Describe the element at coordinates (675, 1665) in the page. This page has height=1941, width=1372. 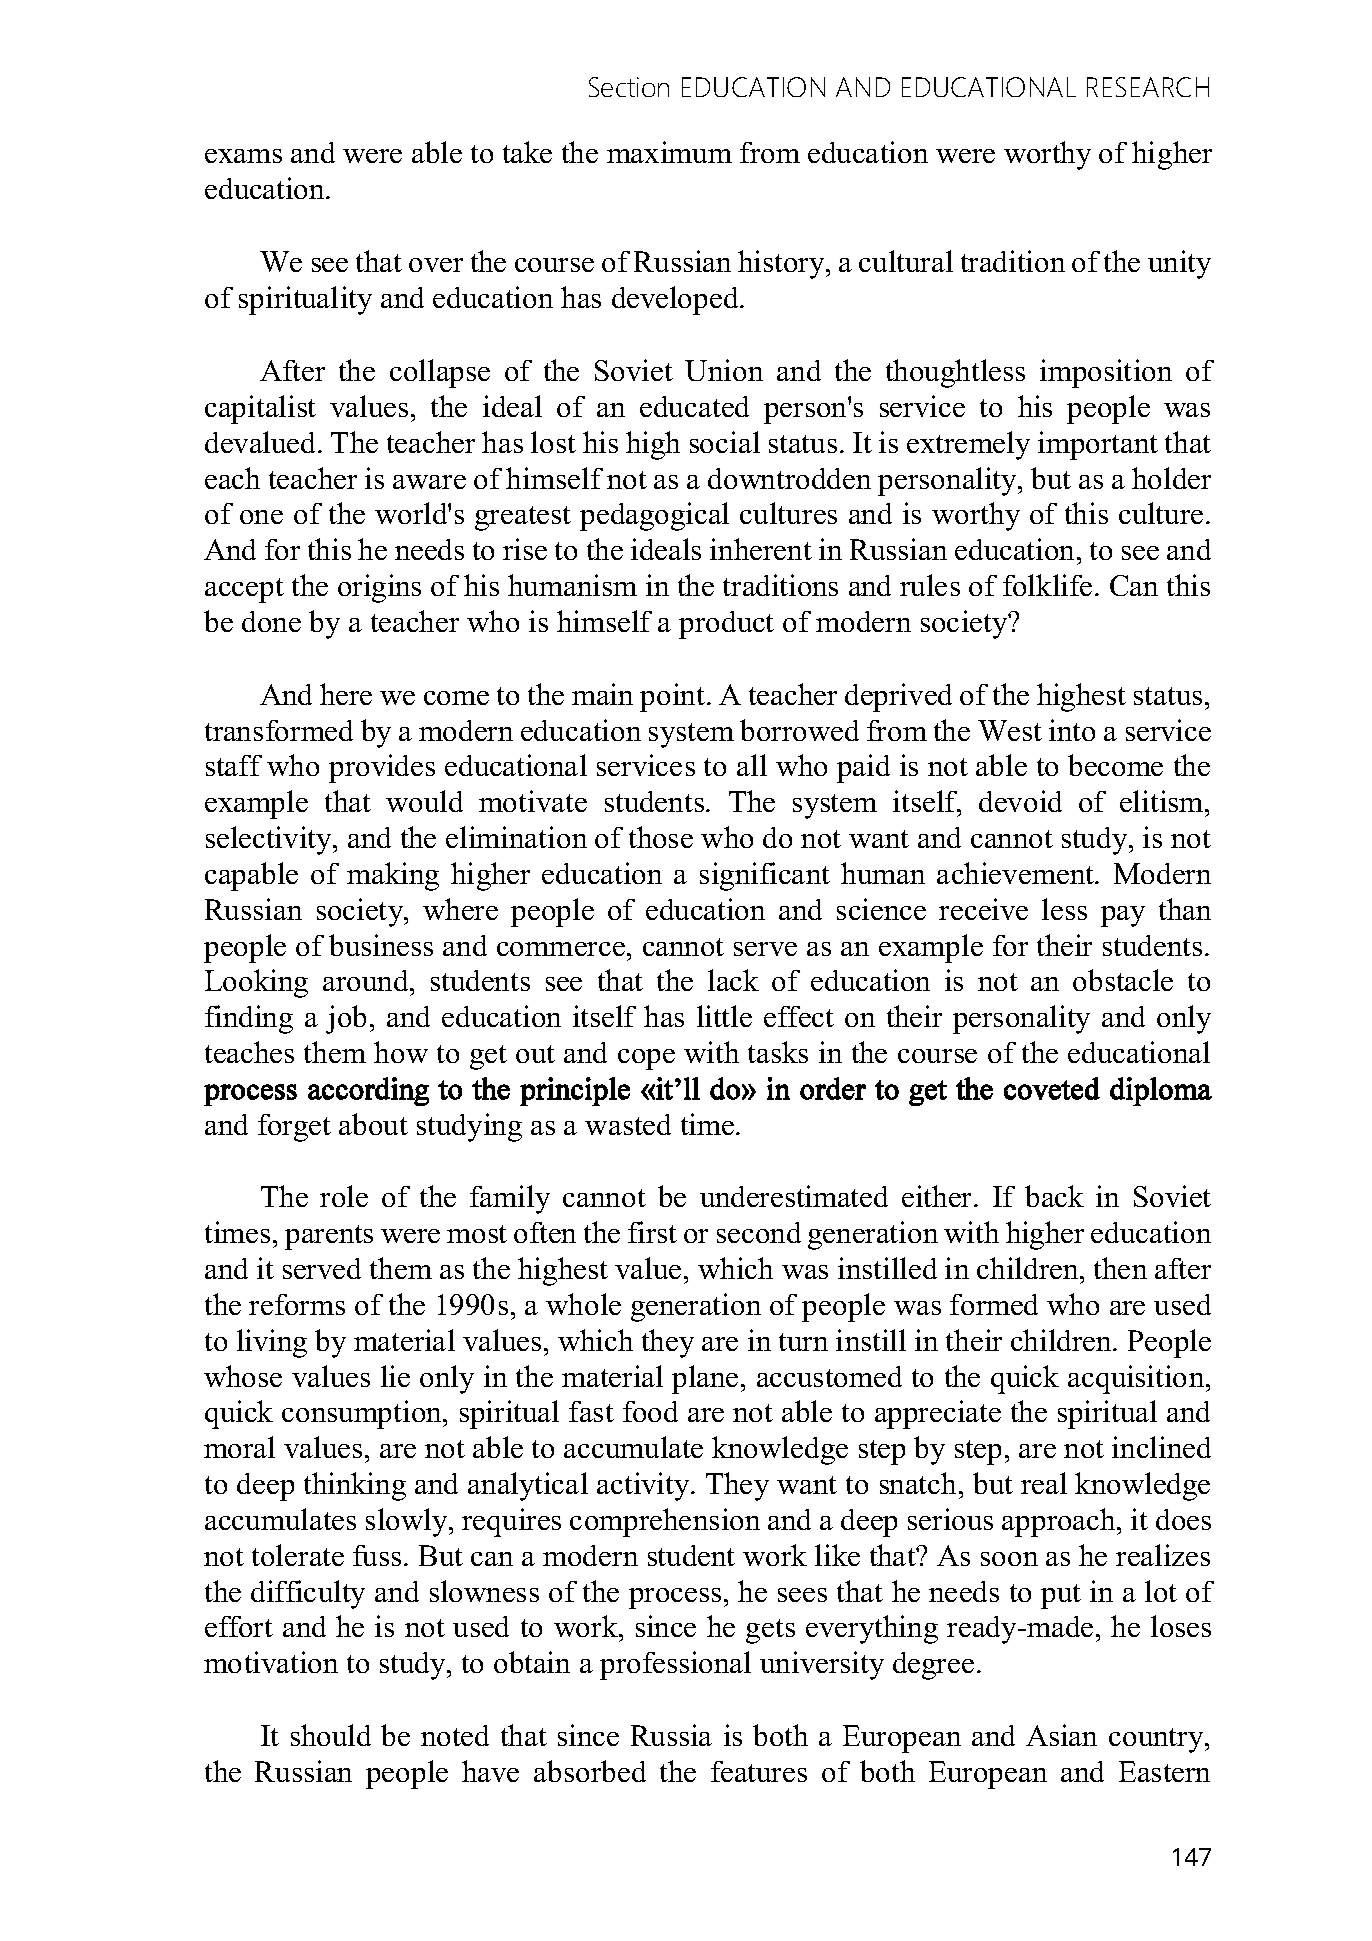
I see `professional` at that location.
